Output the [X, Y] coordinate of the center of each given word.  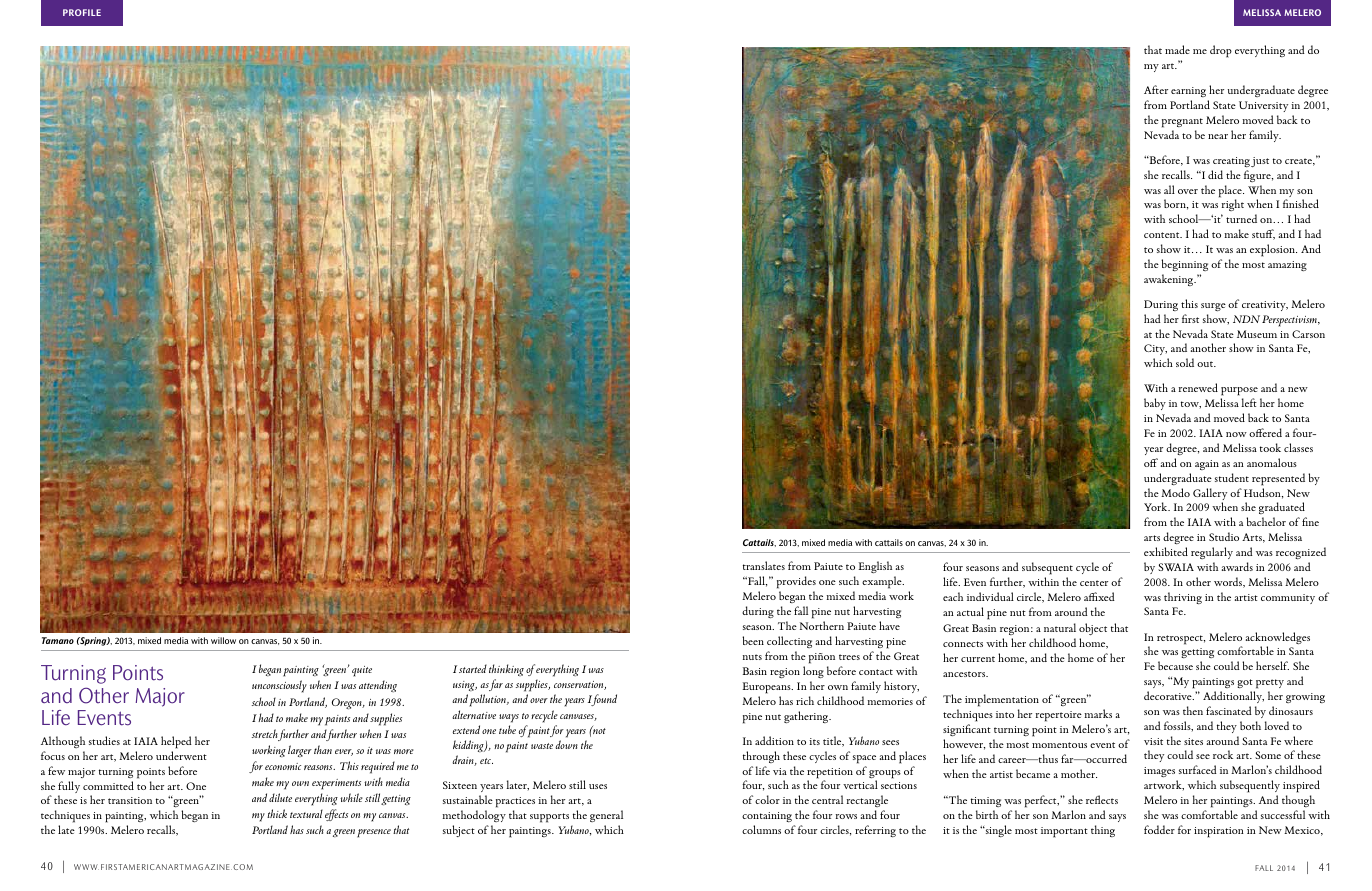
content [1163, 235]
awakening [1170, 280]
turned [1241, 218]
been [753, 640]
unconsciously [279, 686]
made [1177, 49]
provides [796, 584]
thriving [1183, 598]
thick [277, 813]
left [1249, 402]
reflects [1102, 799]
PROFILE [82, 12]
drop [1221, 51]
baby [1155, 404]
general [606, 816]
